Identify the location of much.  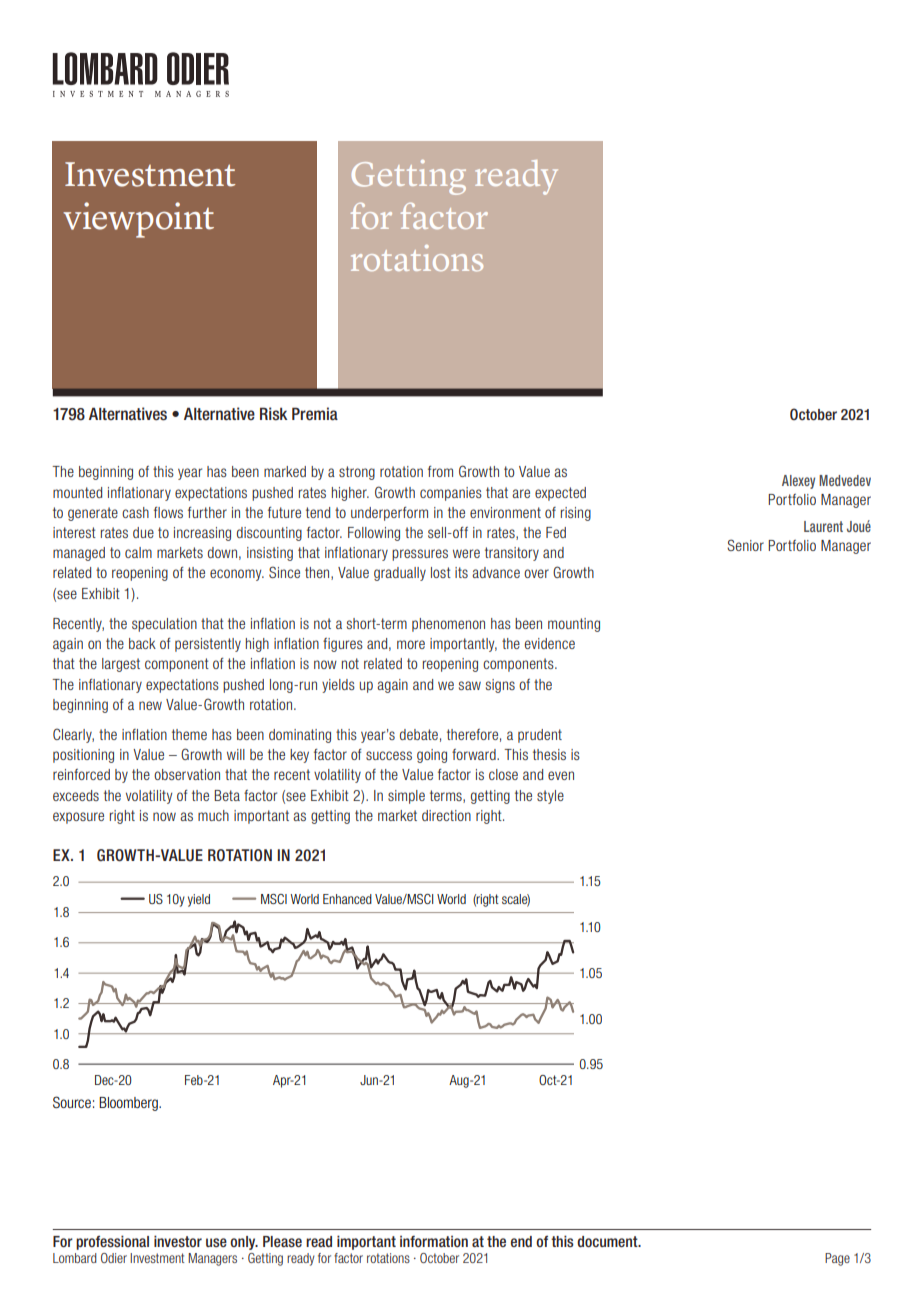
(213, 815).
